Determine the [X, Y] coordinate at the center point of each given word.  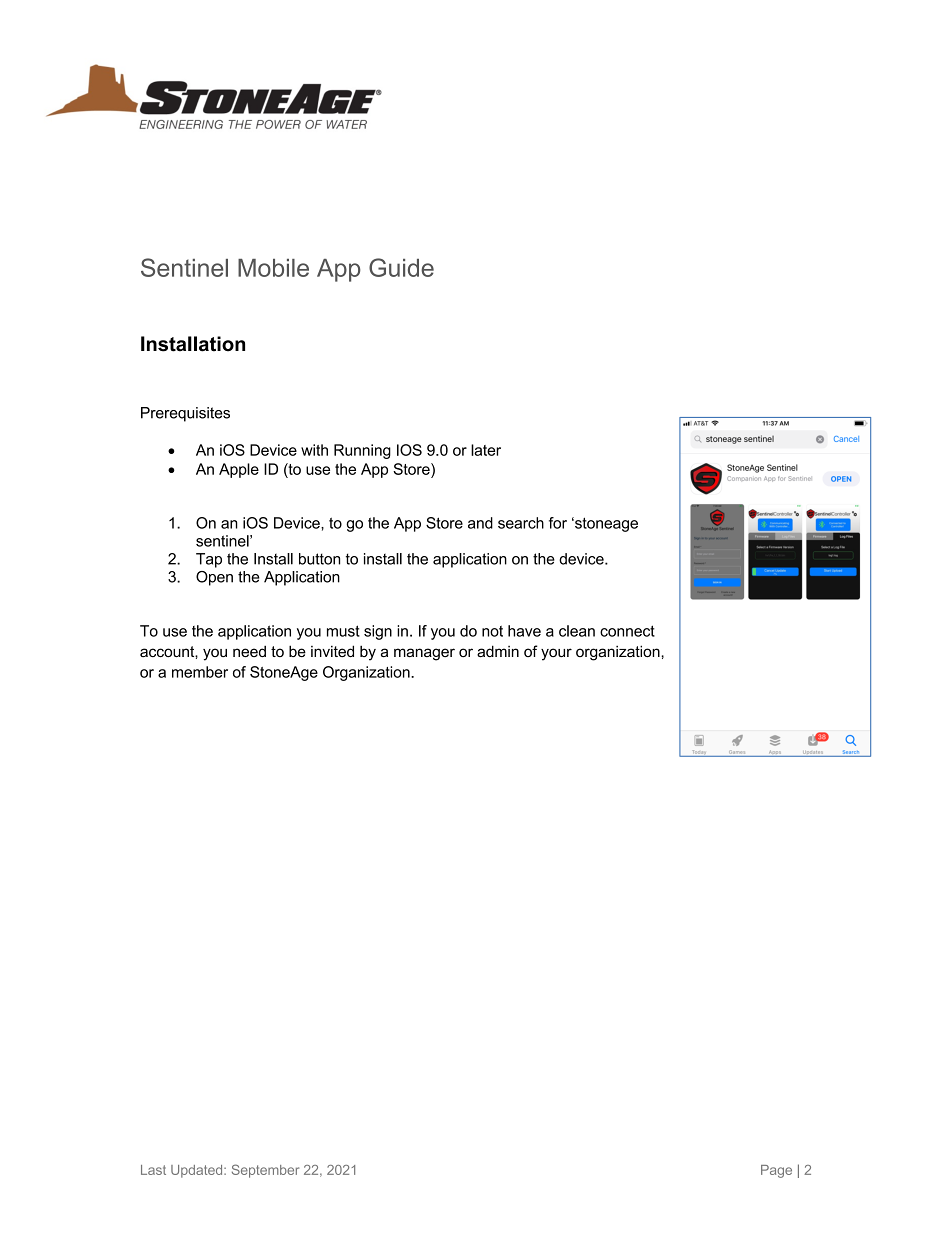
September [265, 1171]
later [486, 450]
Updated [198, 1171]
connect [627, 631]
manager [424, 654]
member [200, 672]
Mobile [273, 268]
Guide [401, 267]
